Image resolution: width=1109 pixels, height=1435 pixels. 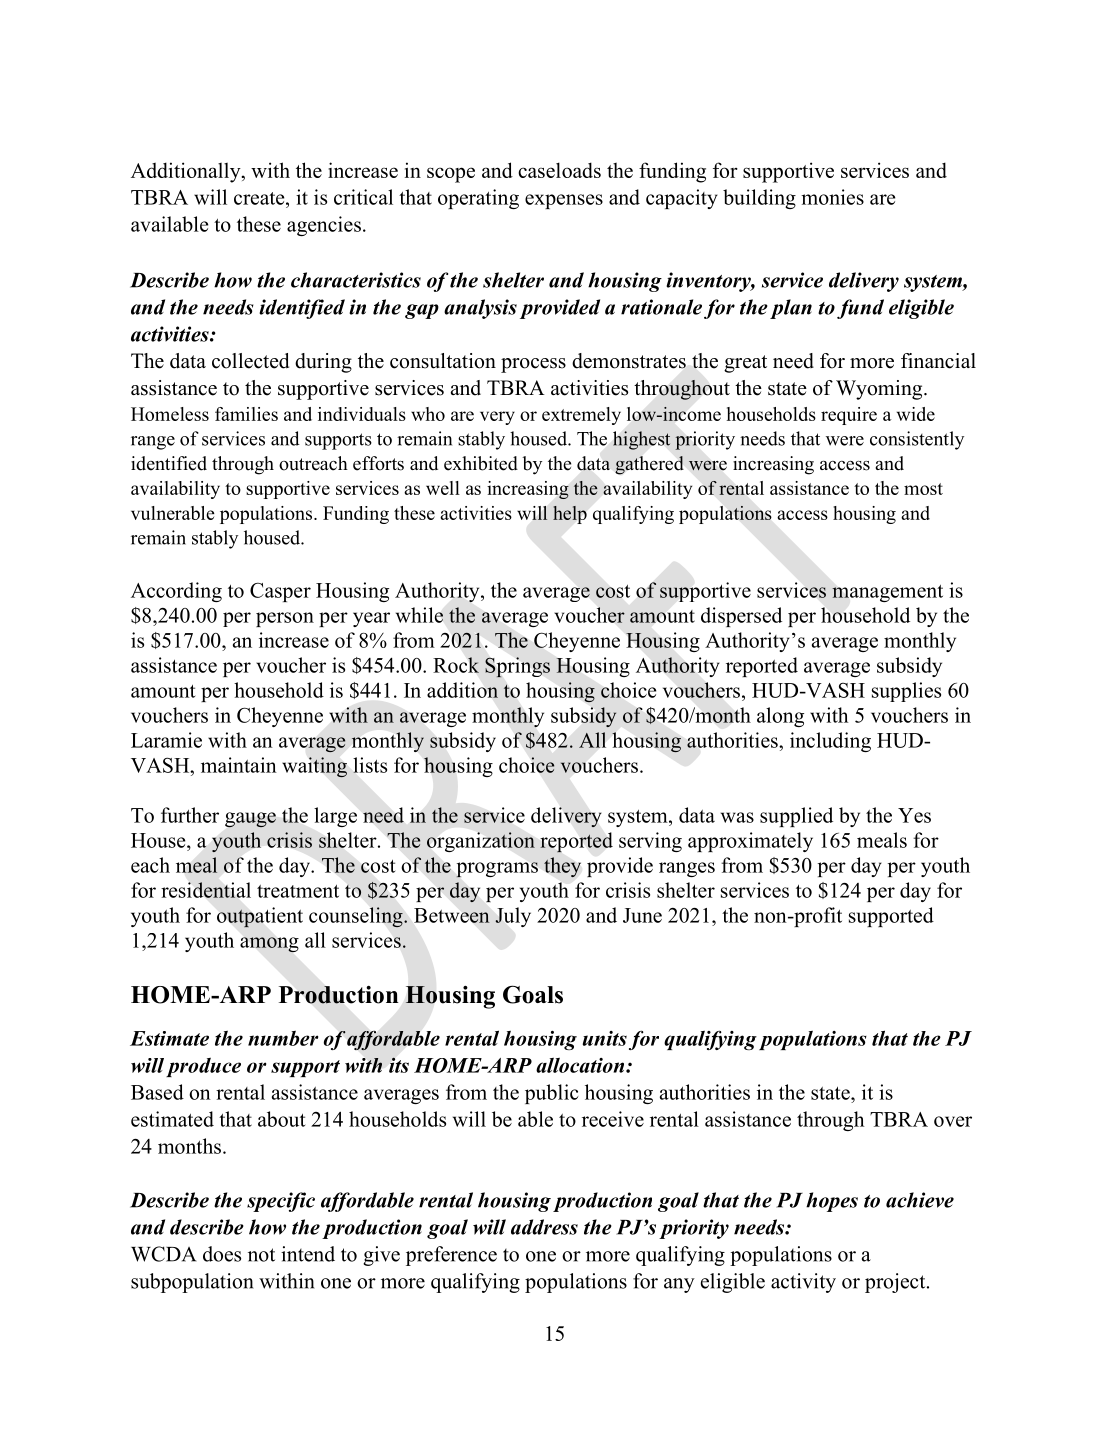 What do you see at coordinates (832, 197) in the image?
I see `monies` at bounding box center [832, 197].
